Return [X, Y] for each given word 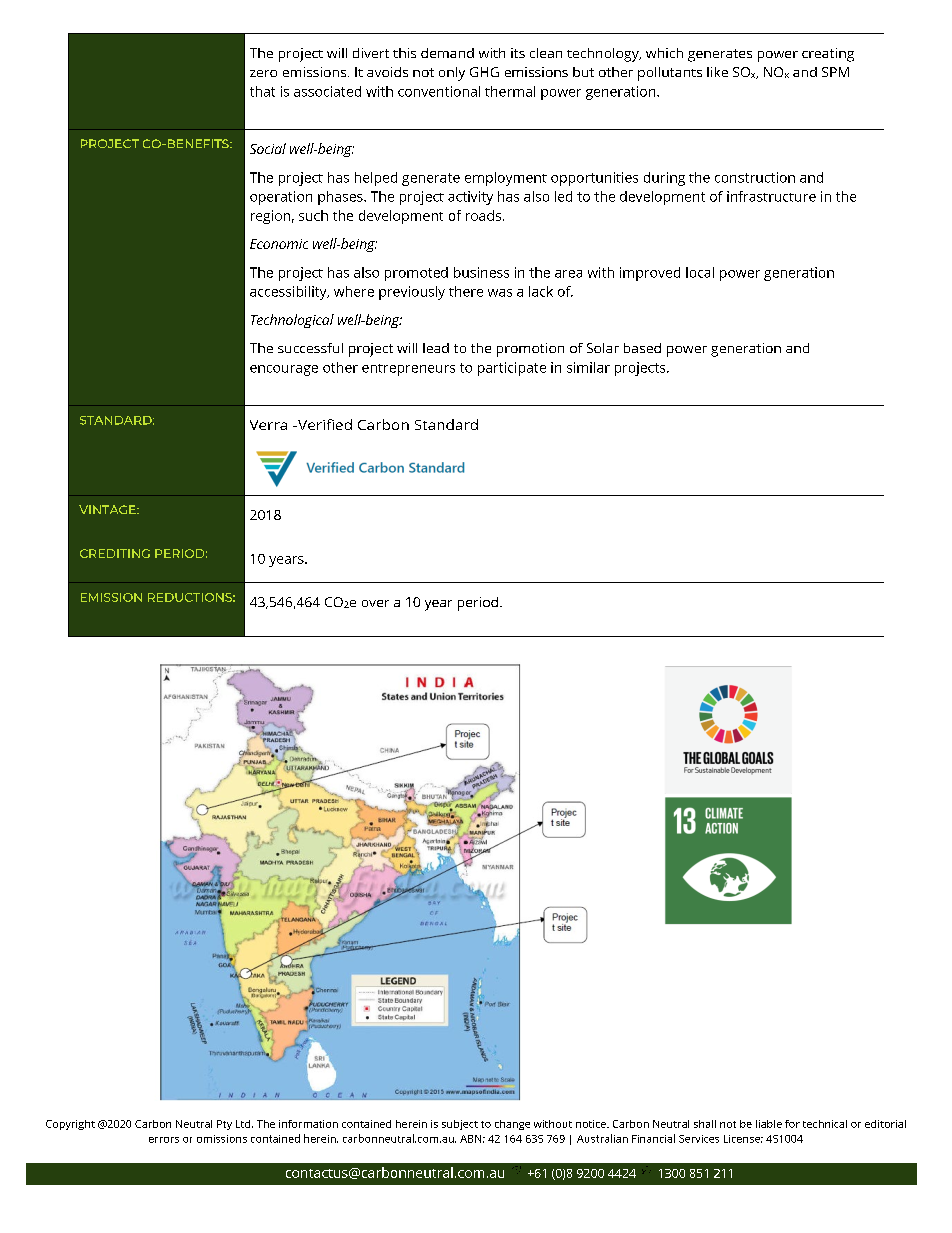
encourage [284, 370]
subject [460, 1125]
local [700, 272]
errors [164, 1140]
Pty [224, 1125]
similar [588, 367]
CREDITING [115, 553]
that [262, 91]
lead [436, 348]
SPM [835, 72]
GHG [484, 72]
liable [769, 1124]
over [375, 603]
